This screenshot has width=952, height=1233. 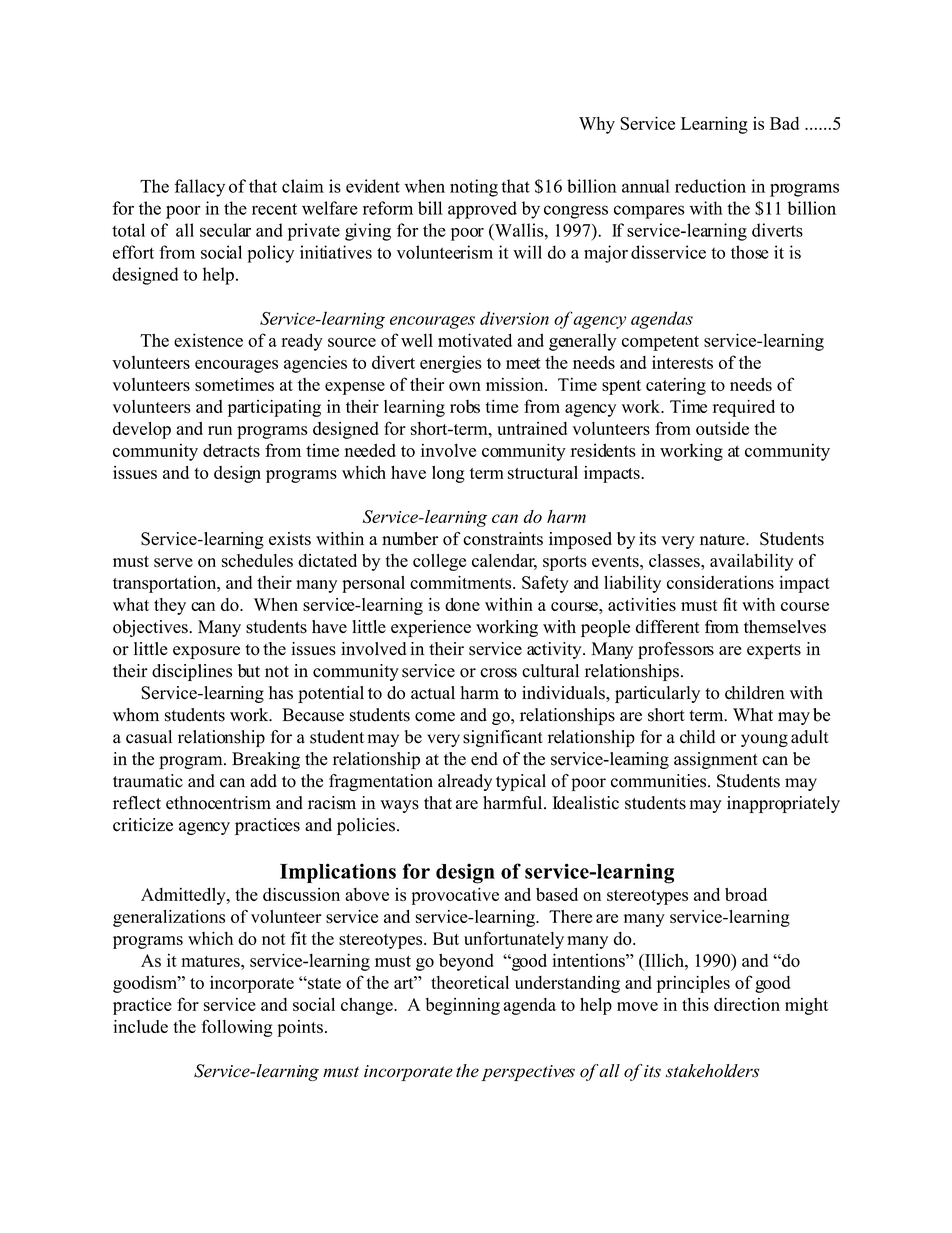 What do you see at coordinates (448, 474) in the screenshot?
I see `long` at bounding box center [448, 474].
